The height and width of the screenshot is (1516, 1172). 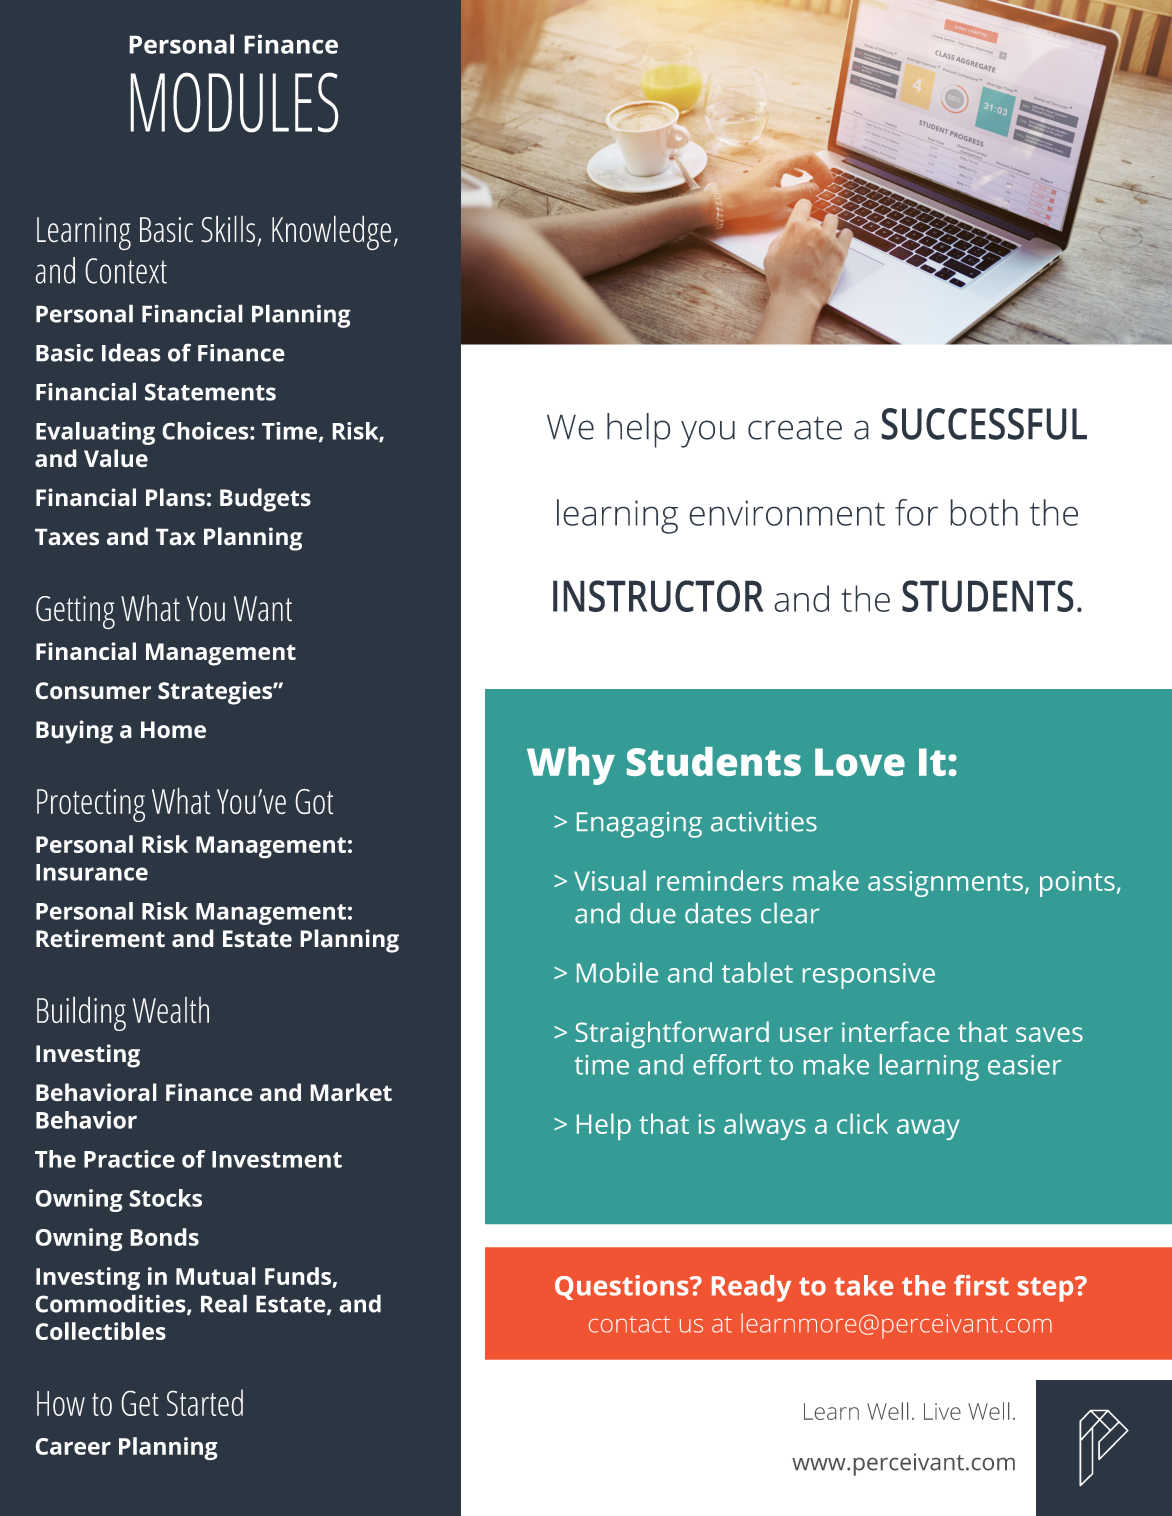 What do you see at coordinates (234, 102) in the screenshot?
I see `MODULES` at bounding box center [234, 102].
